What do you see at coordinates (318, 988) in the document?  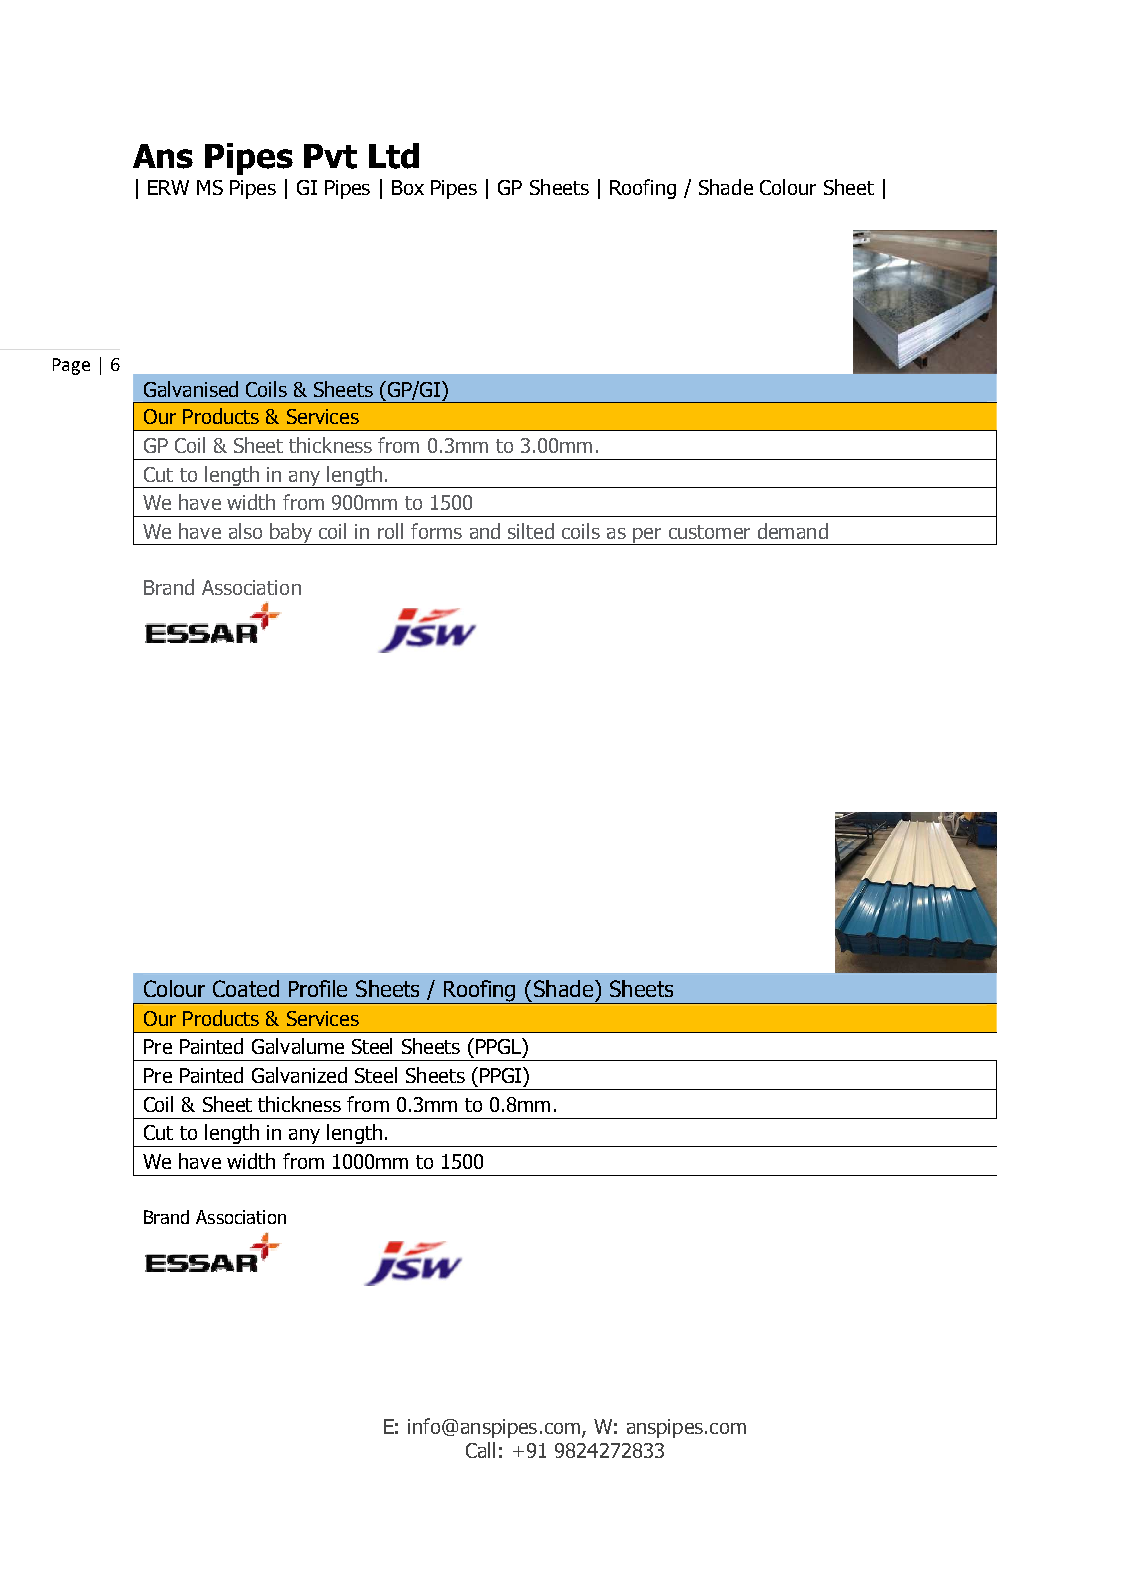 I see `Profile` at bounding box center [318, 988].
